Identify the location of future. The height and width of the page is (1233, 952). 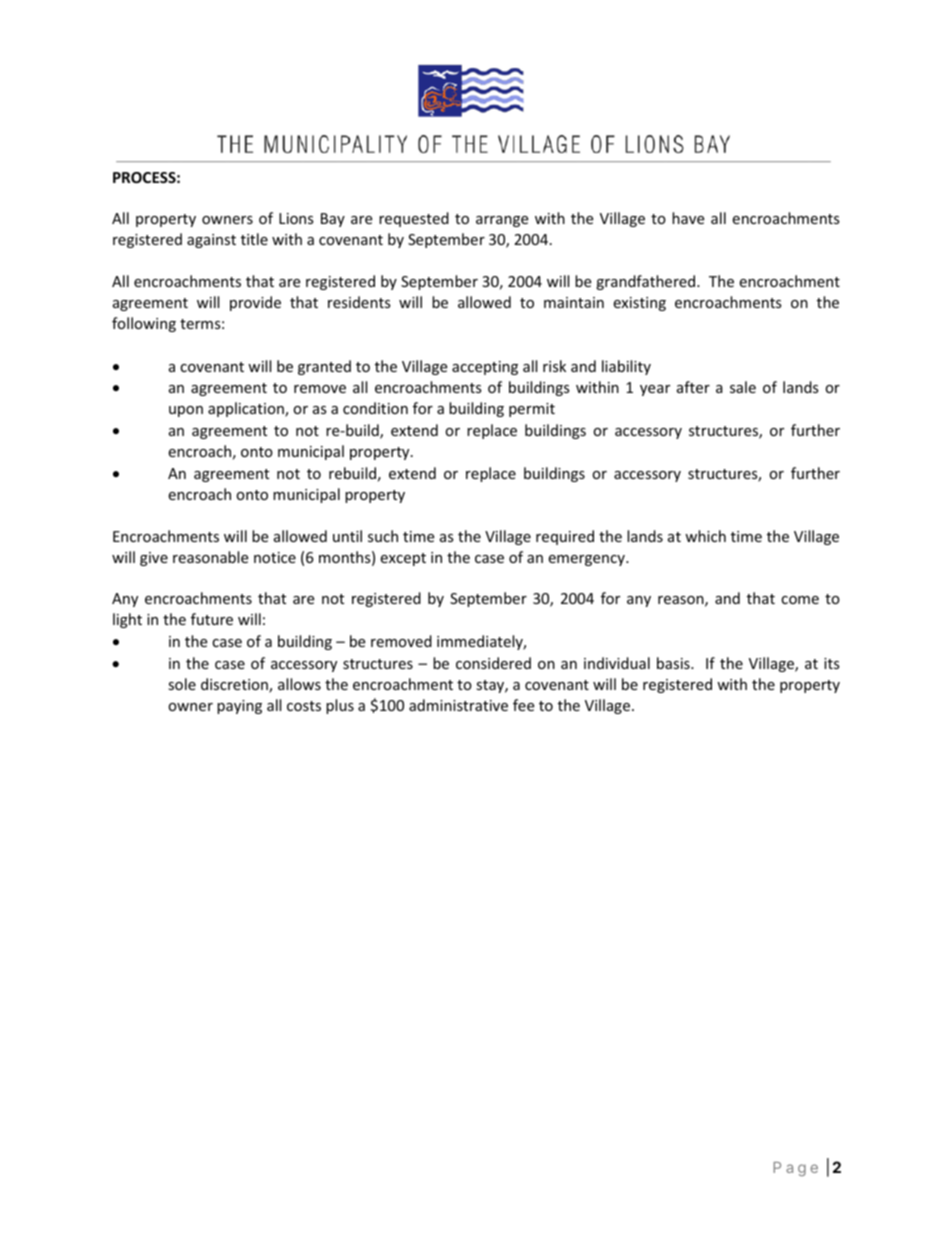
(212, 619).
